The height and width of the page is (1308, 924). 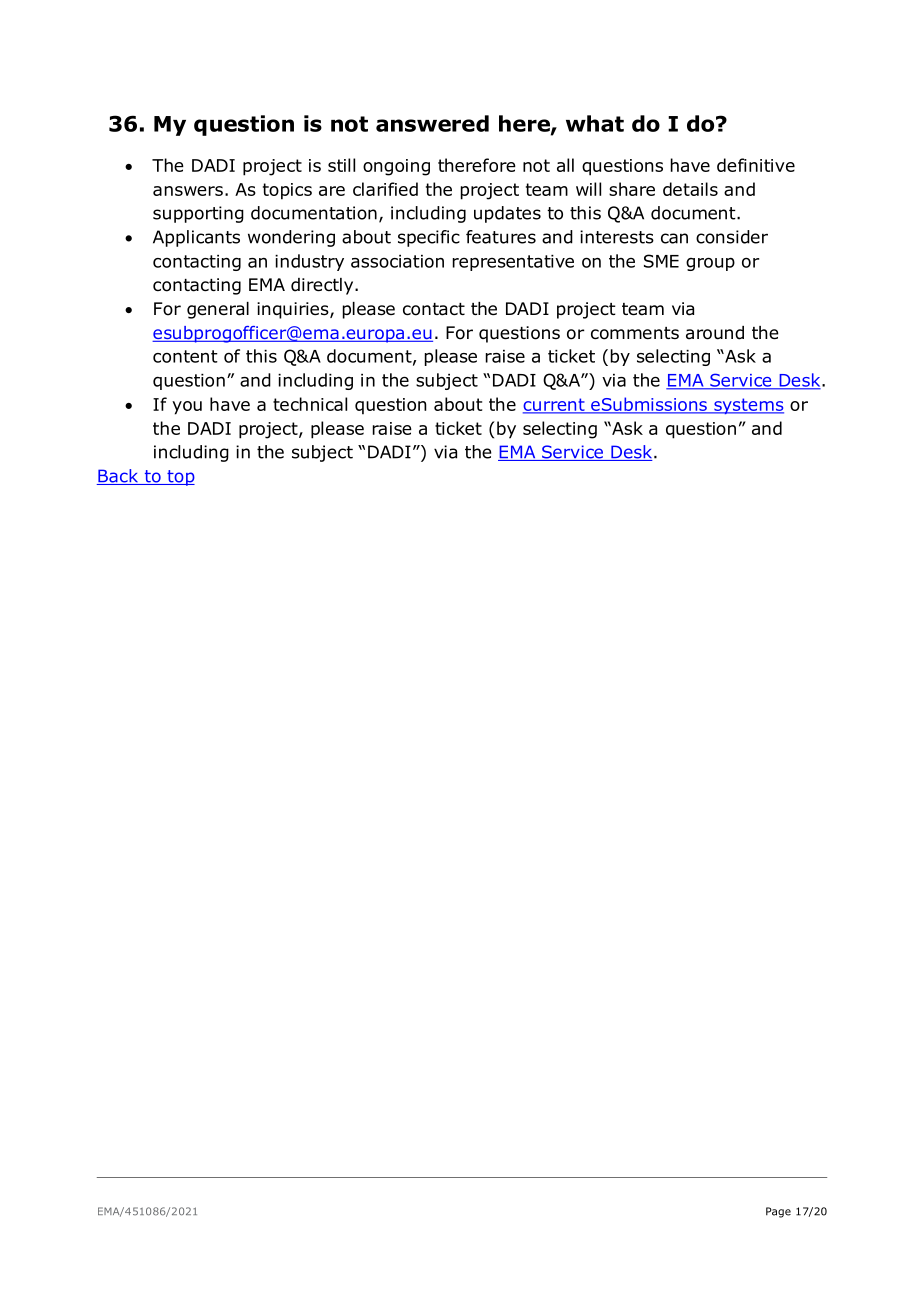 What do you see at coordinates (185, 356) in the page?
I see `content` at bounding box center [185, 356].
